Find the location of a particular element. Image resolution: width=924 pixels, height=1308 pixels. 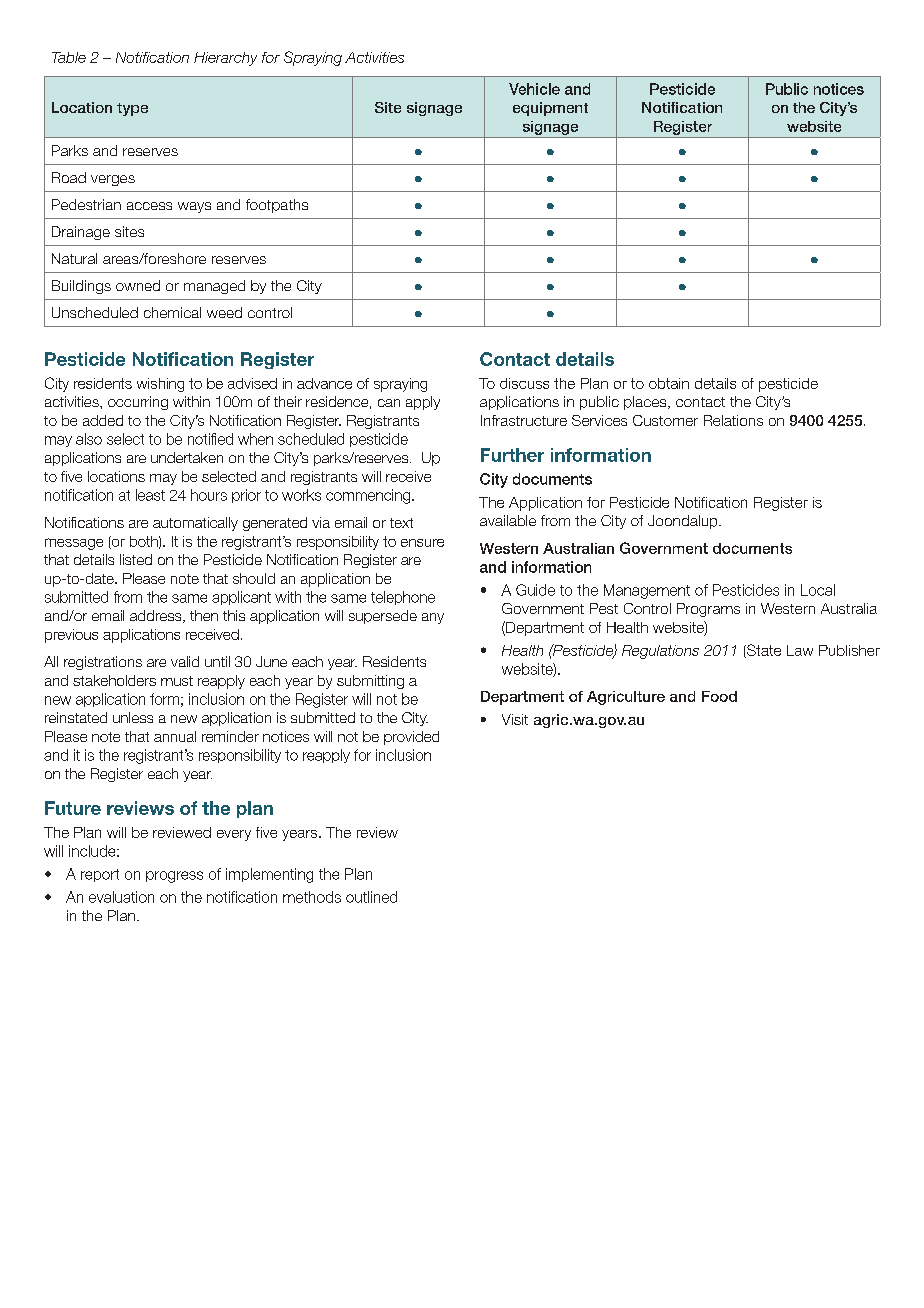

least is located at coordinates (150, 495).
